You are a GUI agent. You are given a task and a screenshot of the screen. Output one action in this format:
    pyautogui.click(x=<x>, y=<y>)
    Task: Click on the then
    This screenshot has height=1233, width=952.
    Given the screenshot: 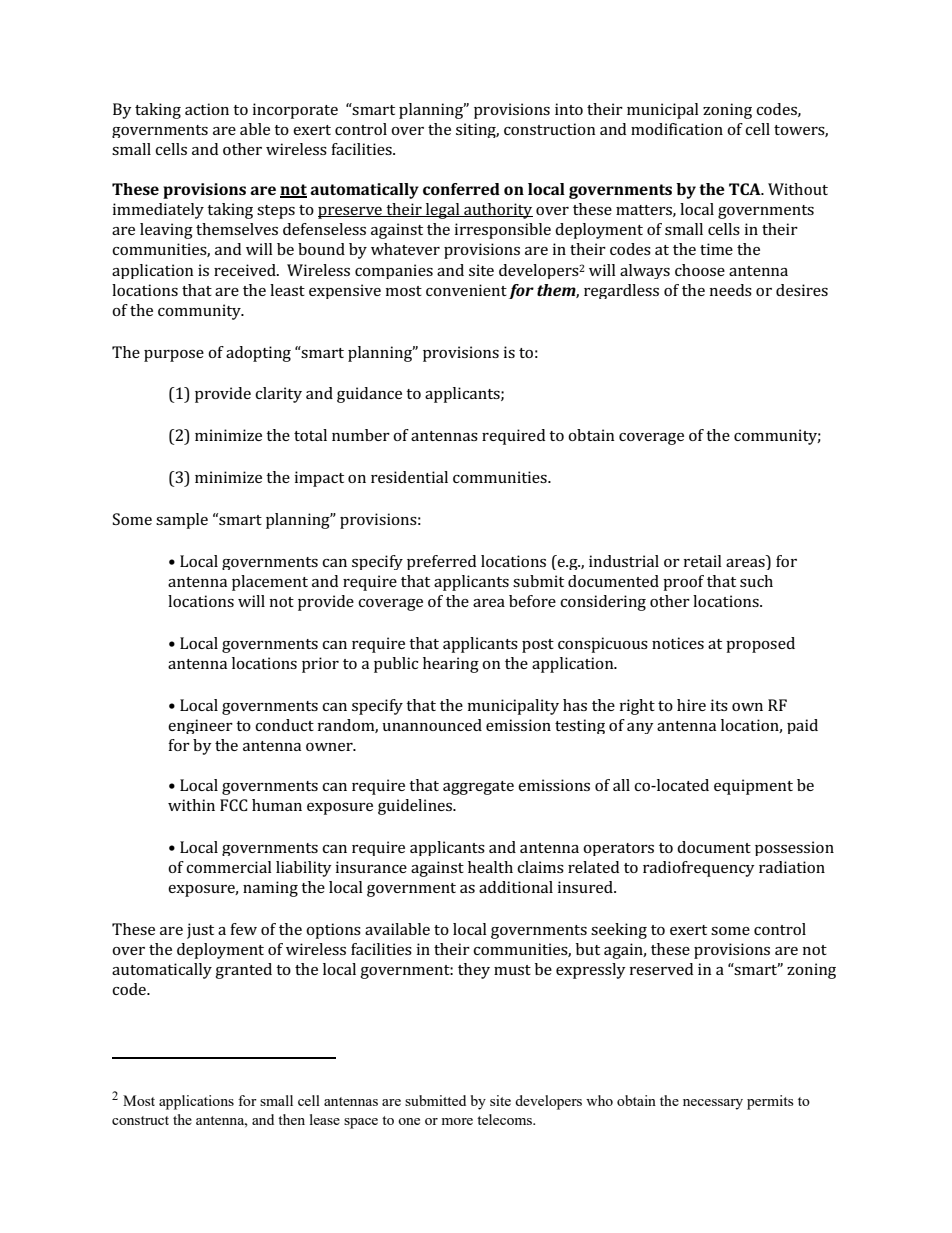 What is the action you would take?
    pyautogui.click(x=291, y=1119)
